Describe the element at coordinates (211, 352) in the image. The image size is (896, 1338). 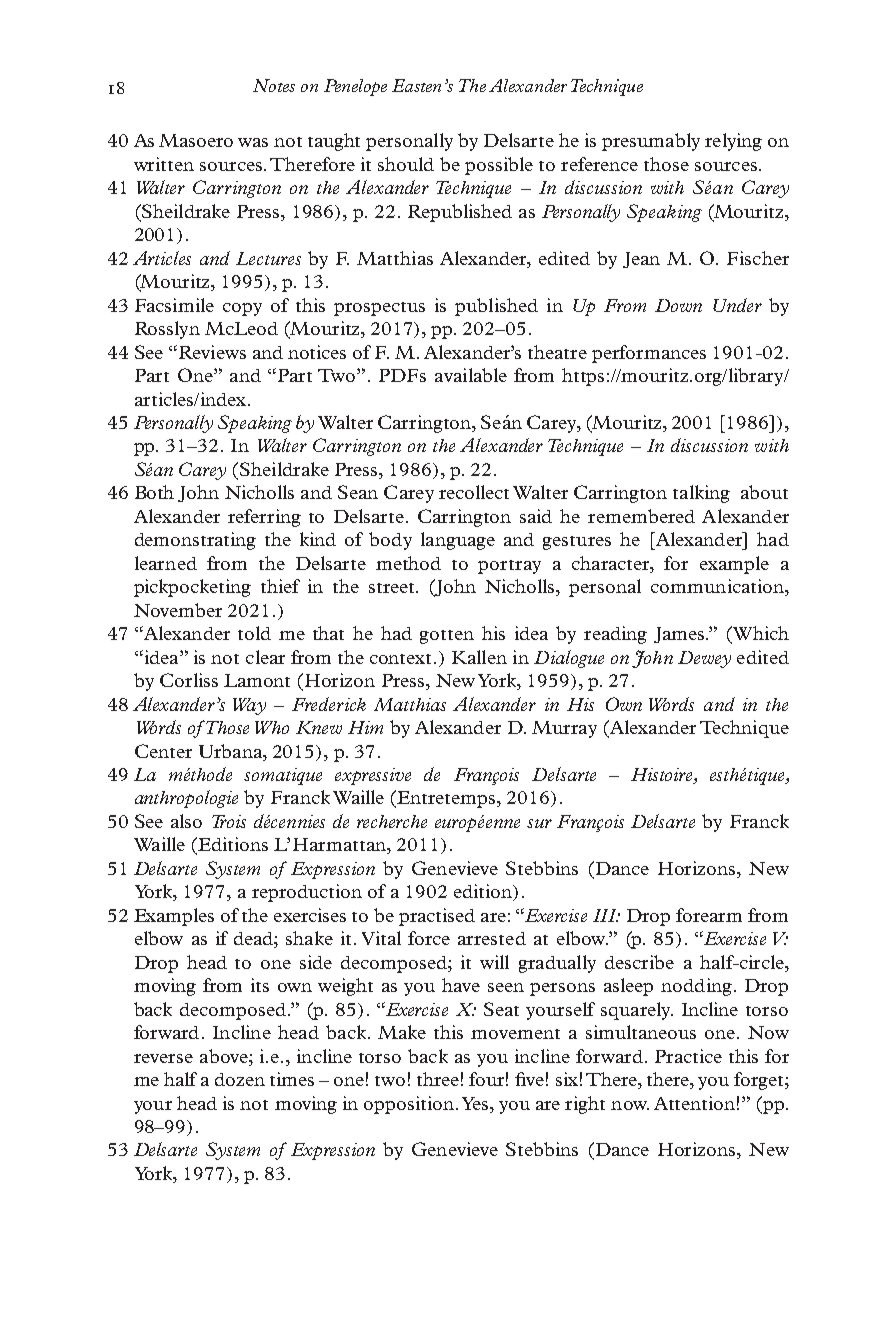
I see `Reviews` at that location.
